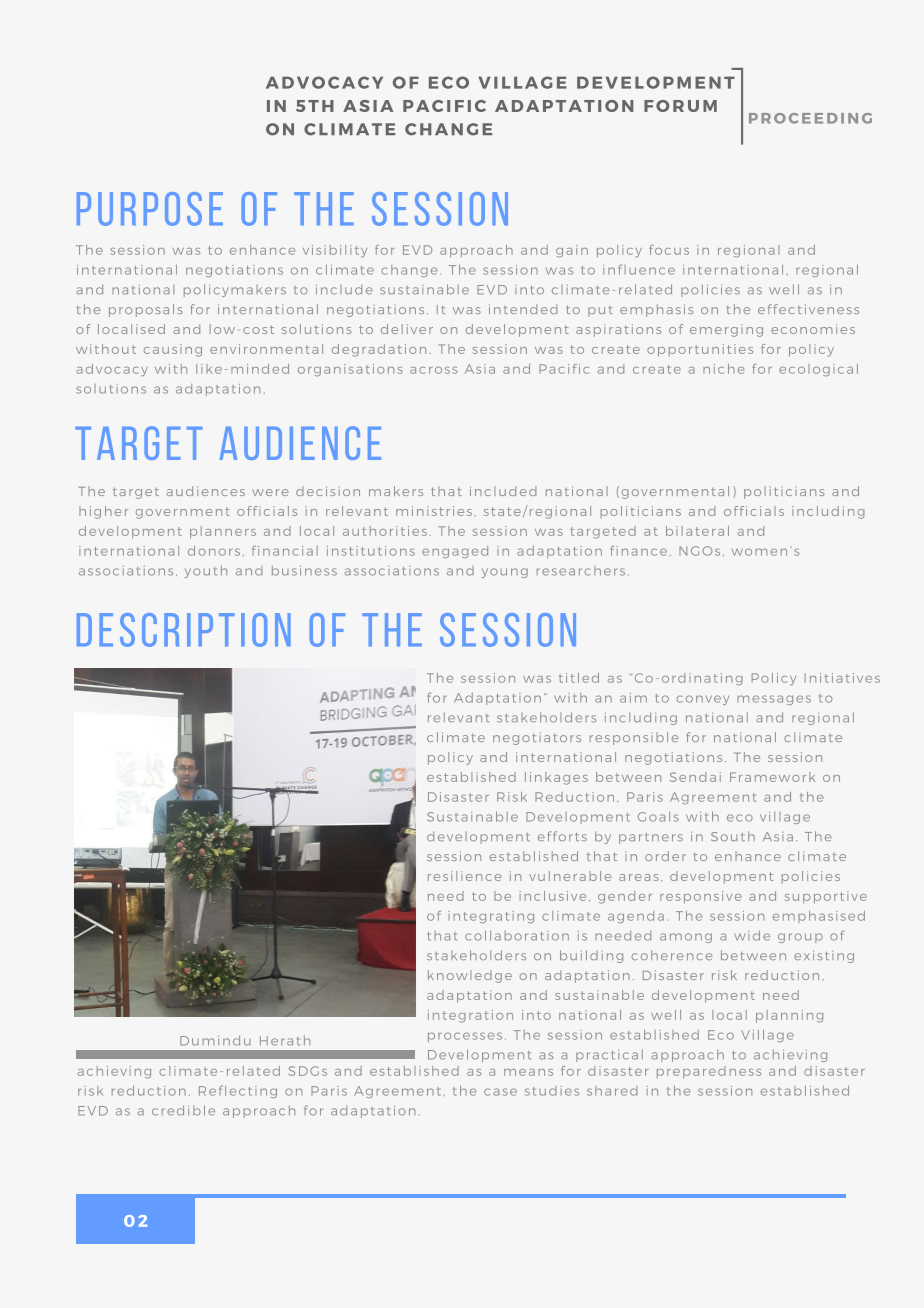  Describe the element at coordinates (669, 250) in the image. I see `focus` at that location.
